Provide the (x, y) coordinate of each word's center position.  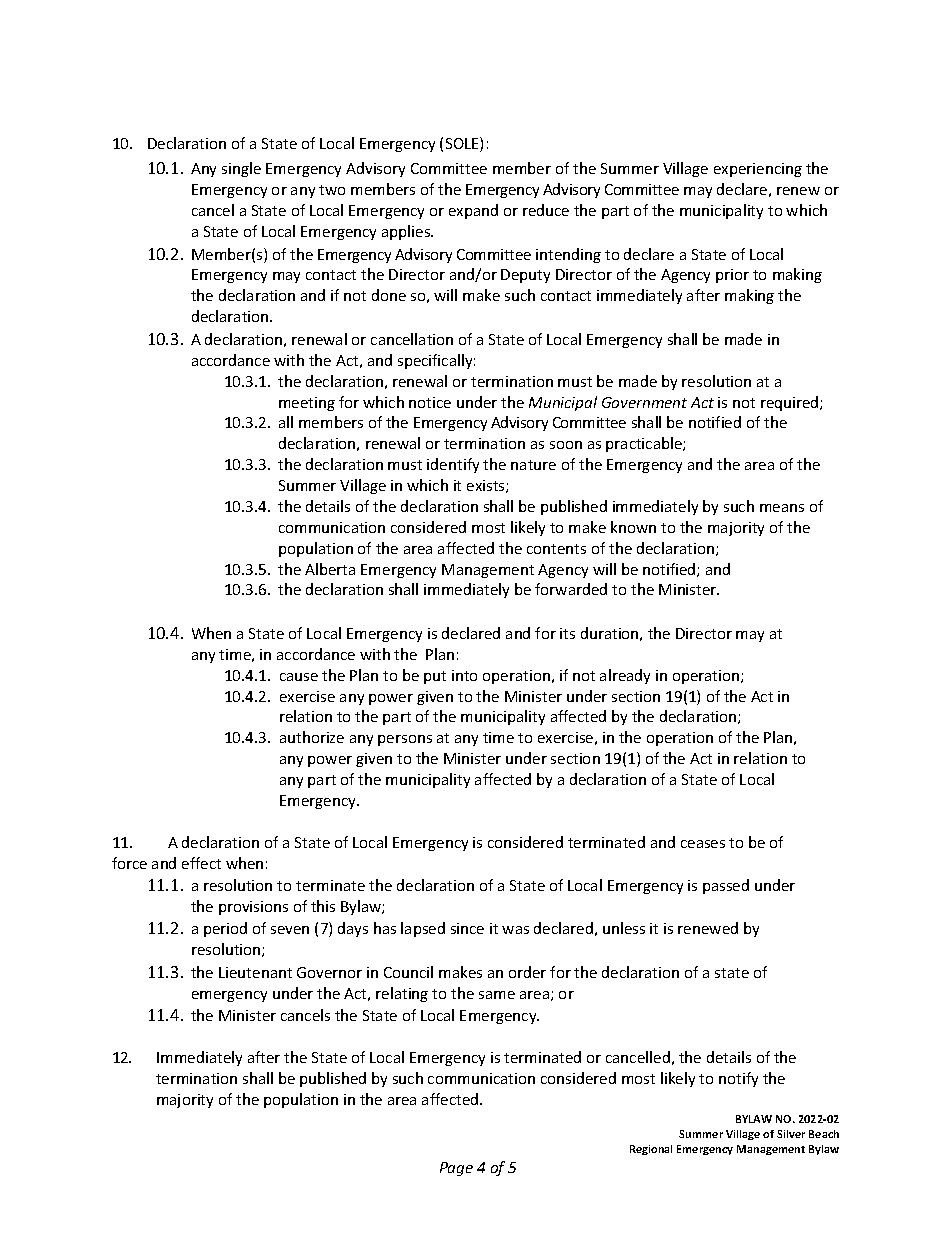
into (464, 675)
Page (456, 1169)
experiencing (758, 170)
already (625, 676)
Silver (791, 1134)
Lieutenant (255, 972)
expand (473, 211)
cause (299, 677)
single (241, 169)
